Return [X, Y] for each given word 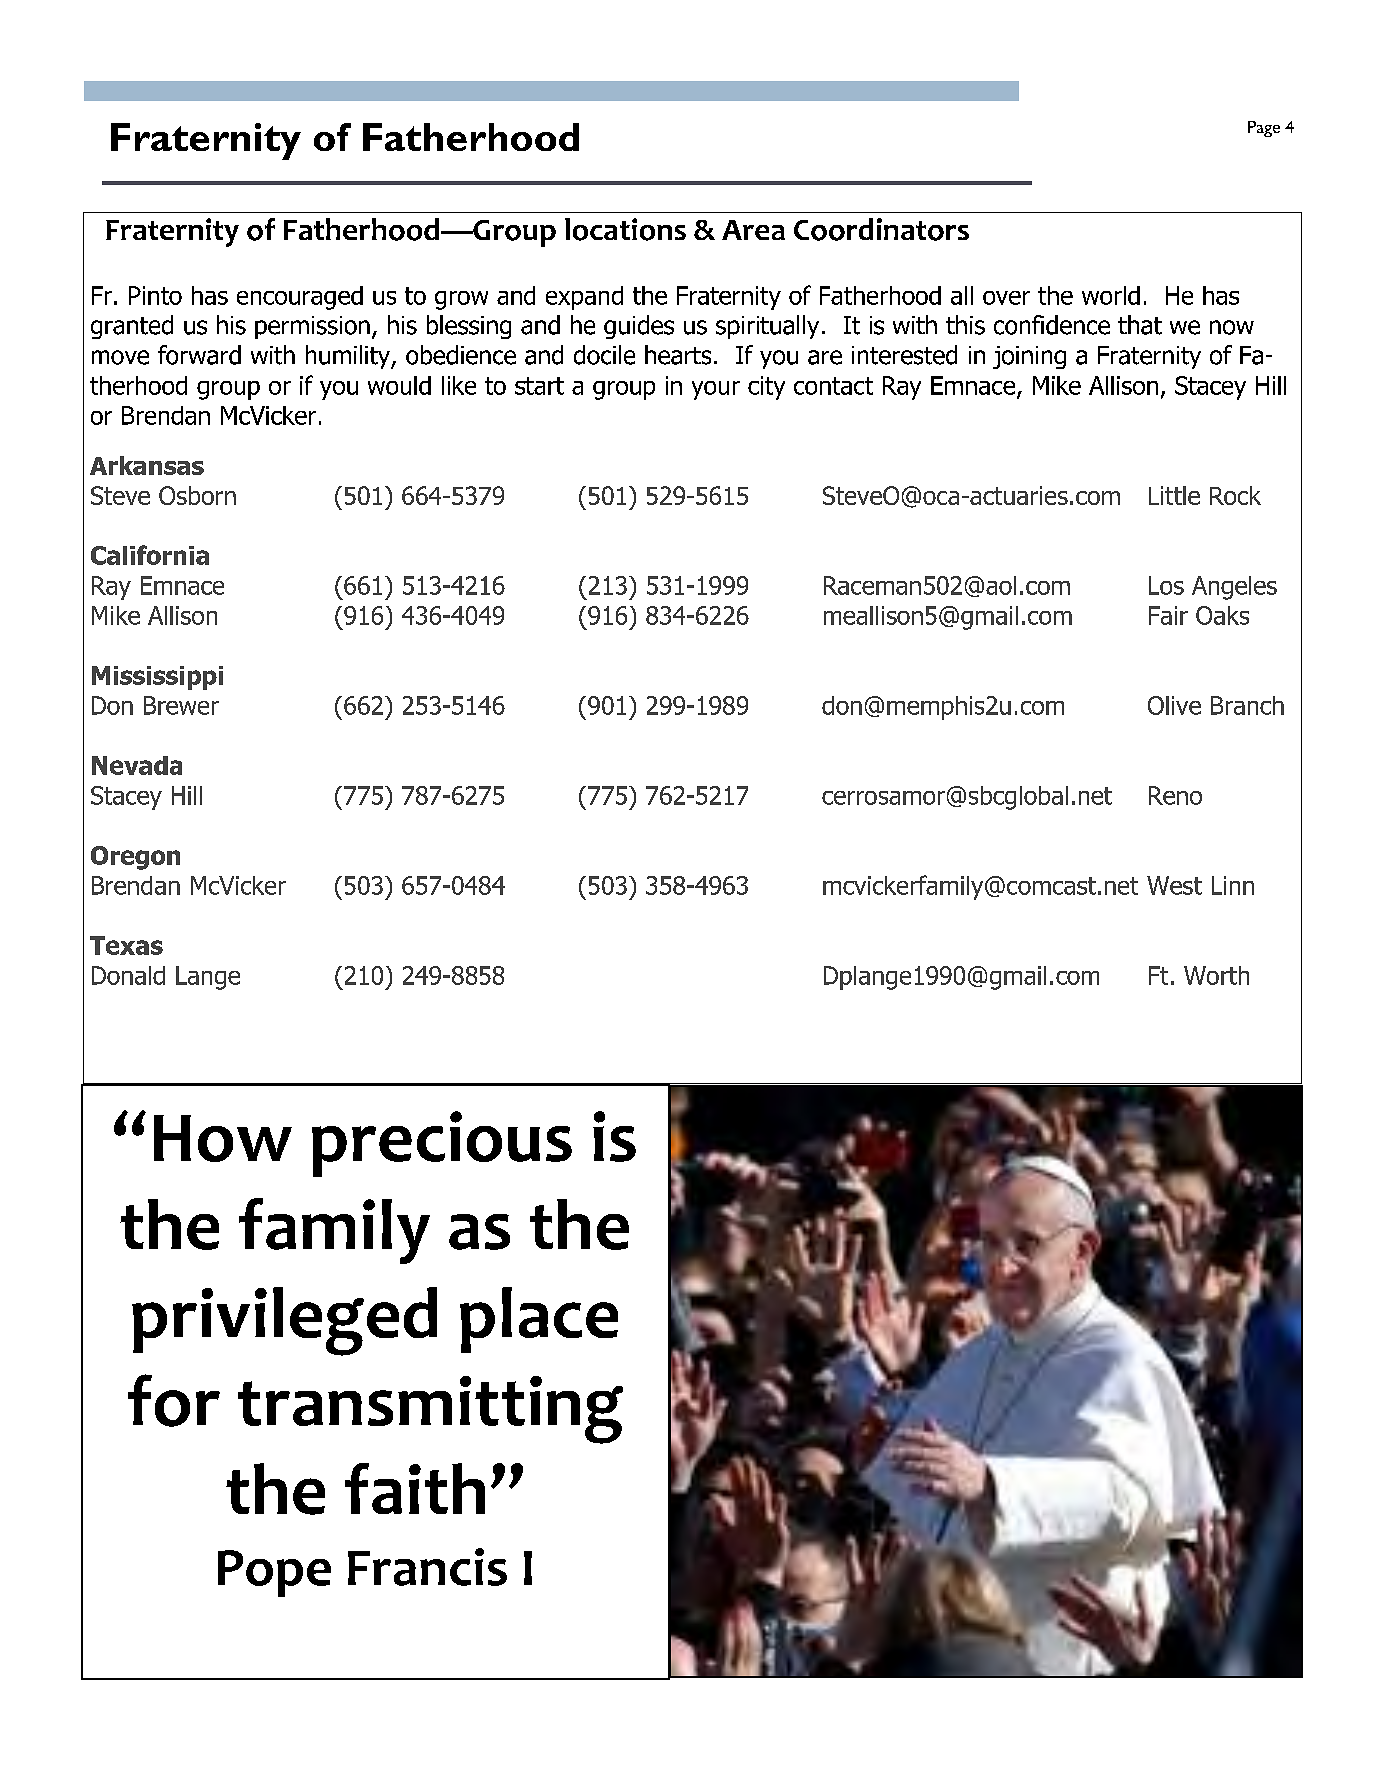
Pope [274, 1573]
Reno [1175, 795]
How [223, 1138]
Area [753, 230]
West [1174, 885]
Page [1264, 129]
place [539, 1320]
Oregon [135, 858]
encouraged [300, 298]
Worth [1216, 975]
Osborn [197, 495]
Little [1174, 495]
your [716, 390]
